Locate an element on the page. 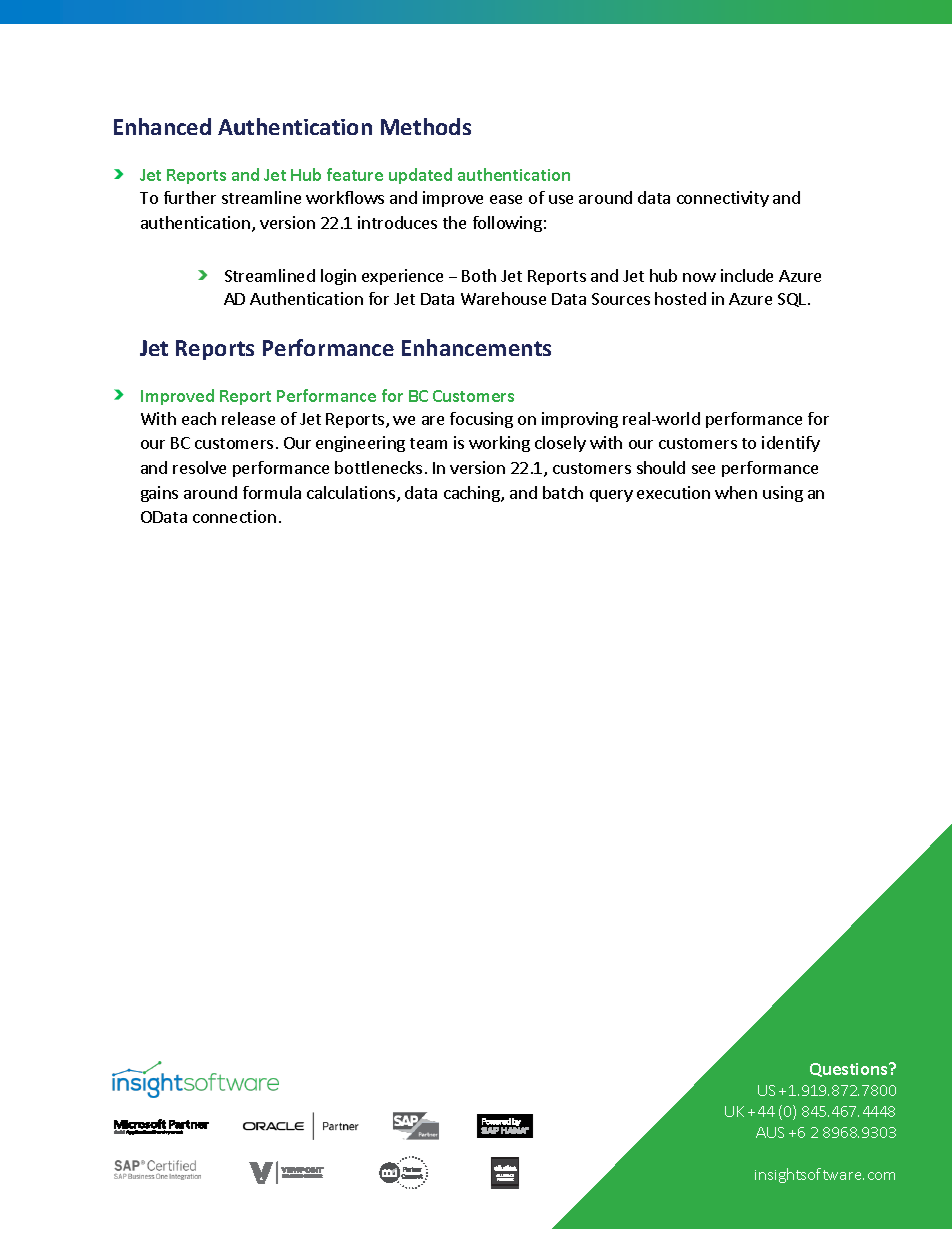  caching is located at coordinates (473, 494).
